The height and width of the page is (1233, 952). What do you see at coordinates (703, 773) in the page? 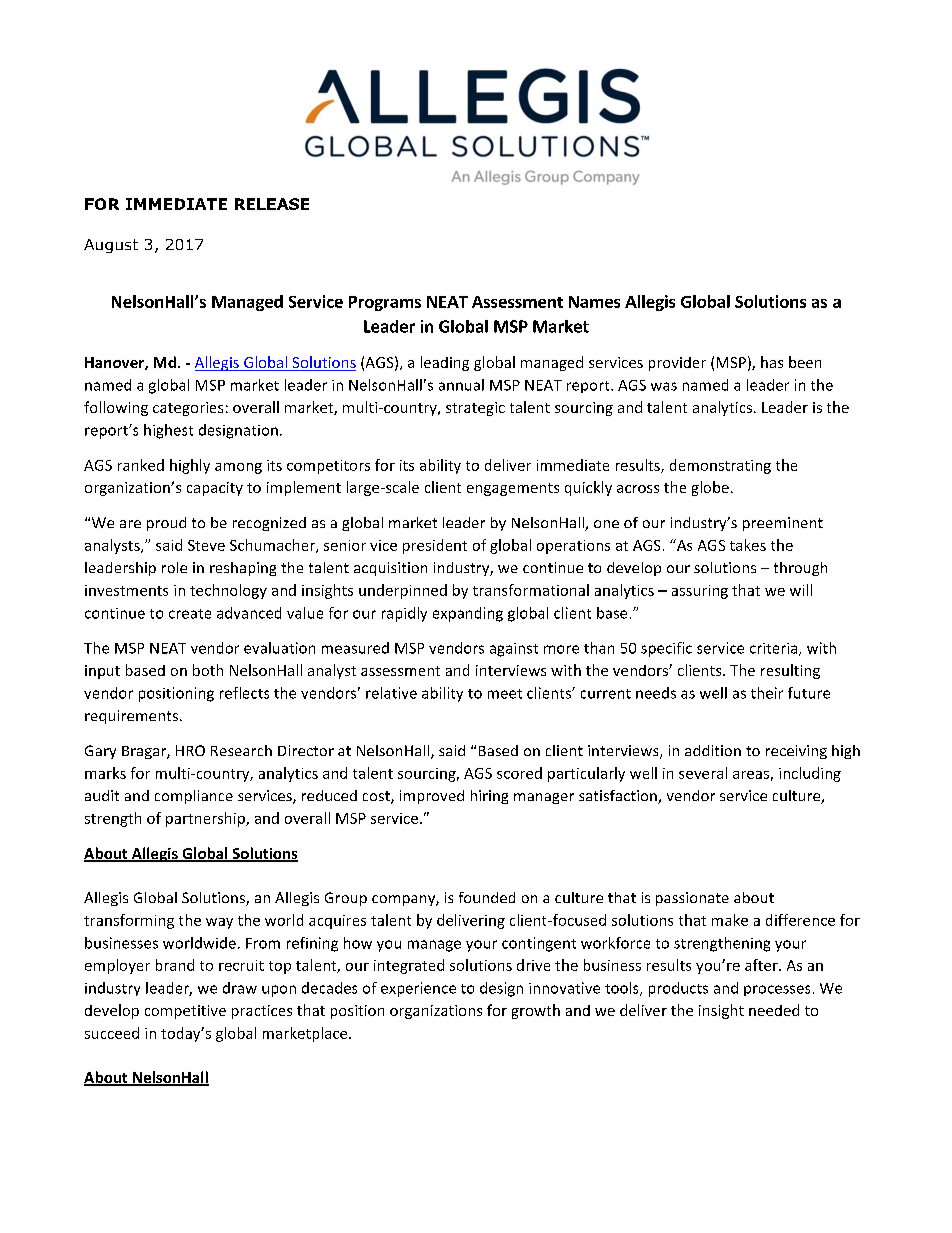
I see `several` at bounding box center [703, 773].
